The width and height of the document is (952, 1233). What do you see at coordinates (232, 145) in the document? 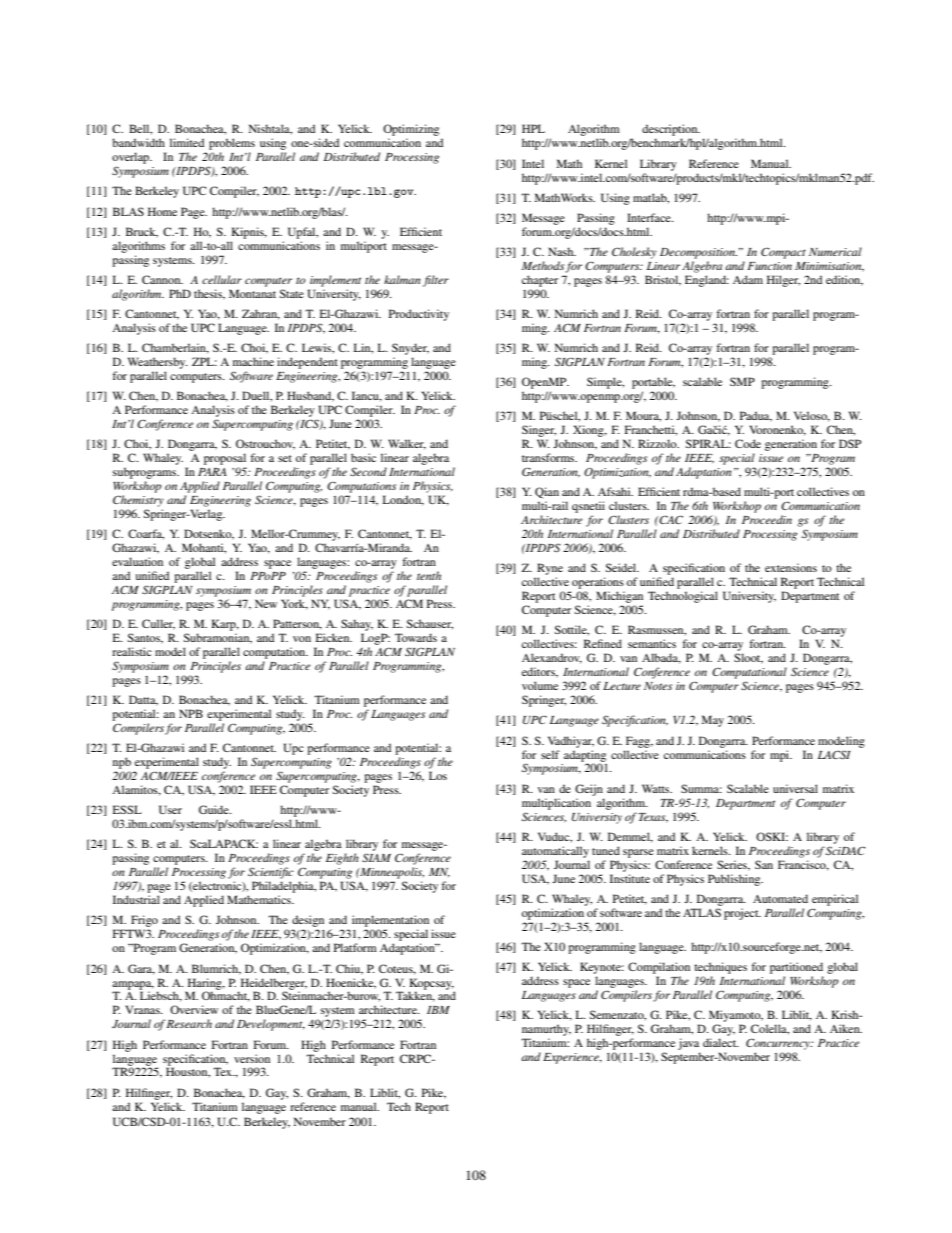
I see `problems` at bounding box center [232, 145].
